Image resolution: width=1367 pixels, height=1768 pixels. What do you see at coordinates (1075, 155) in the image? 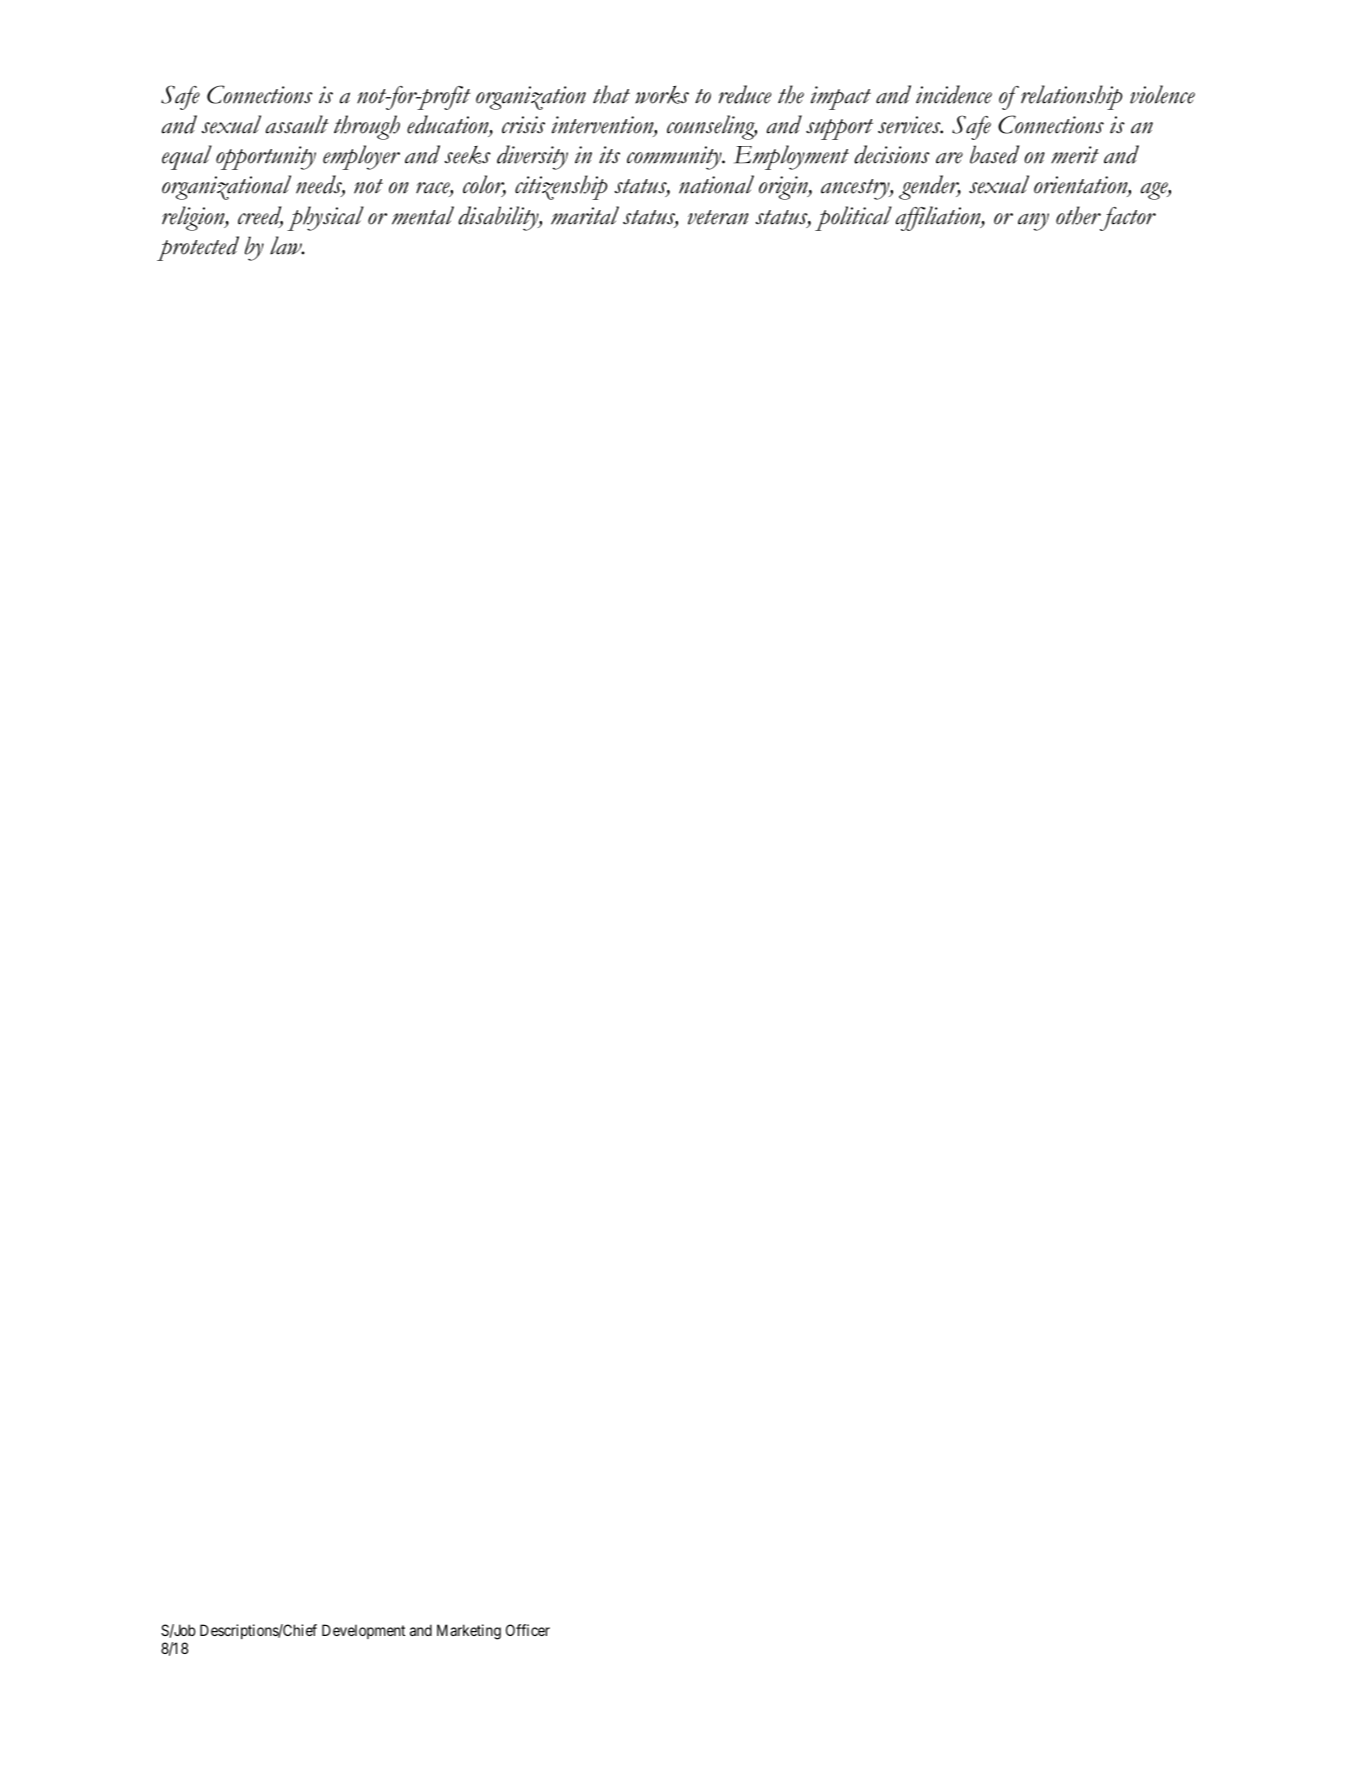
I see `merit` at bounding box center [1075, 155].
